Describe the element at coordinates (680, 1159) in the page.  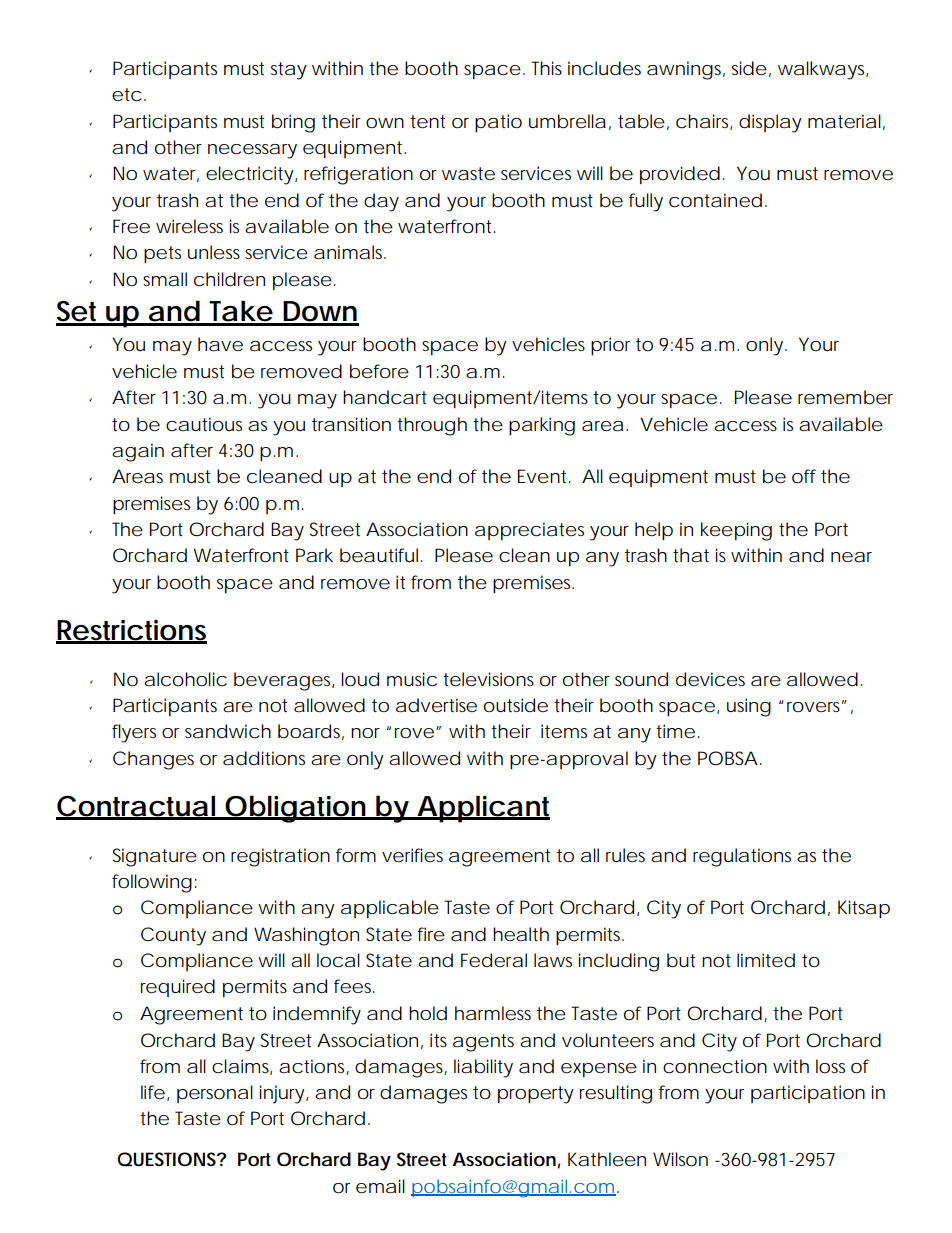
I see `Wilson` at that location.
